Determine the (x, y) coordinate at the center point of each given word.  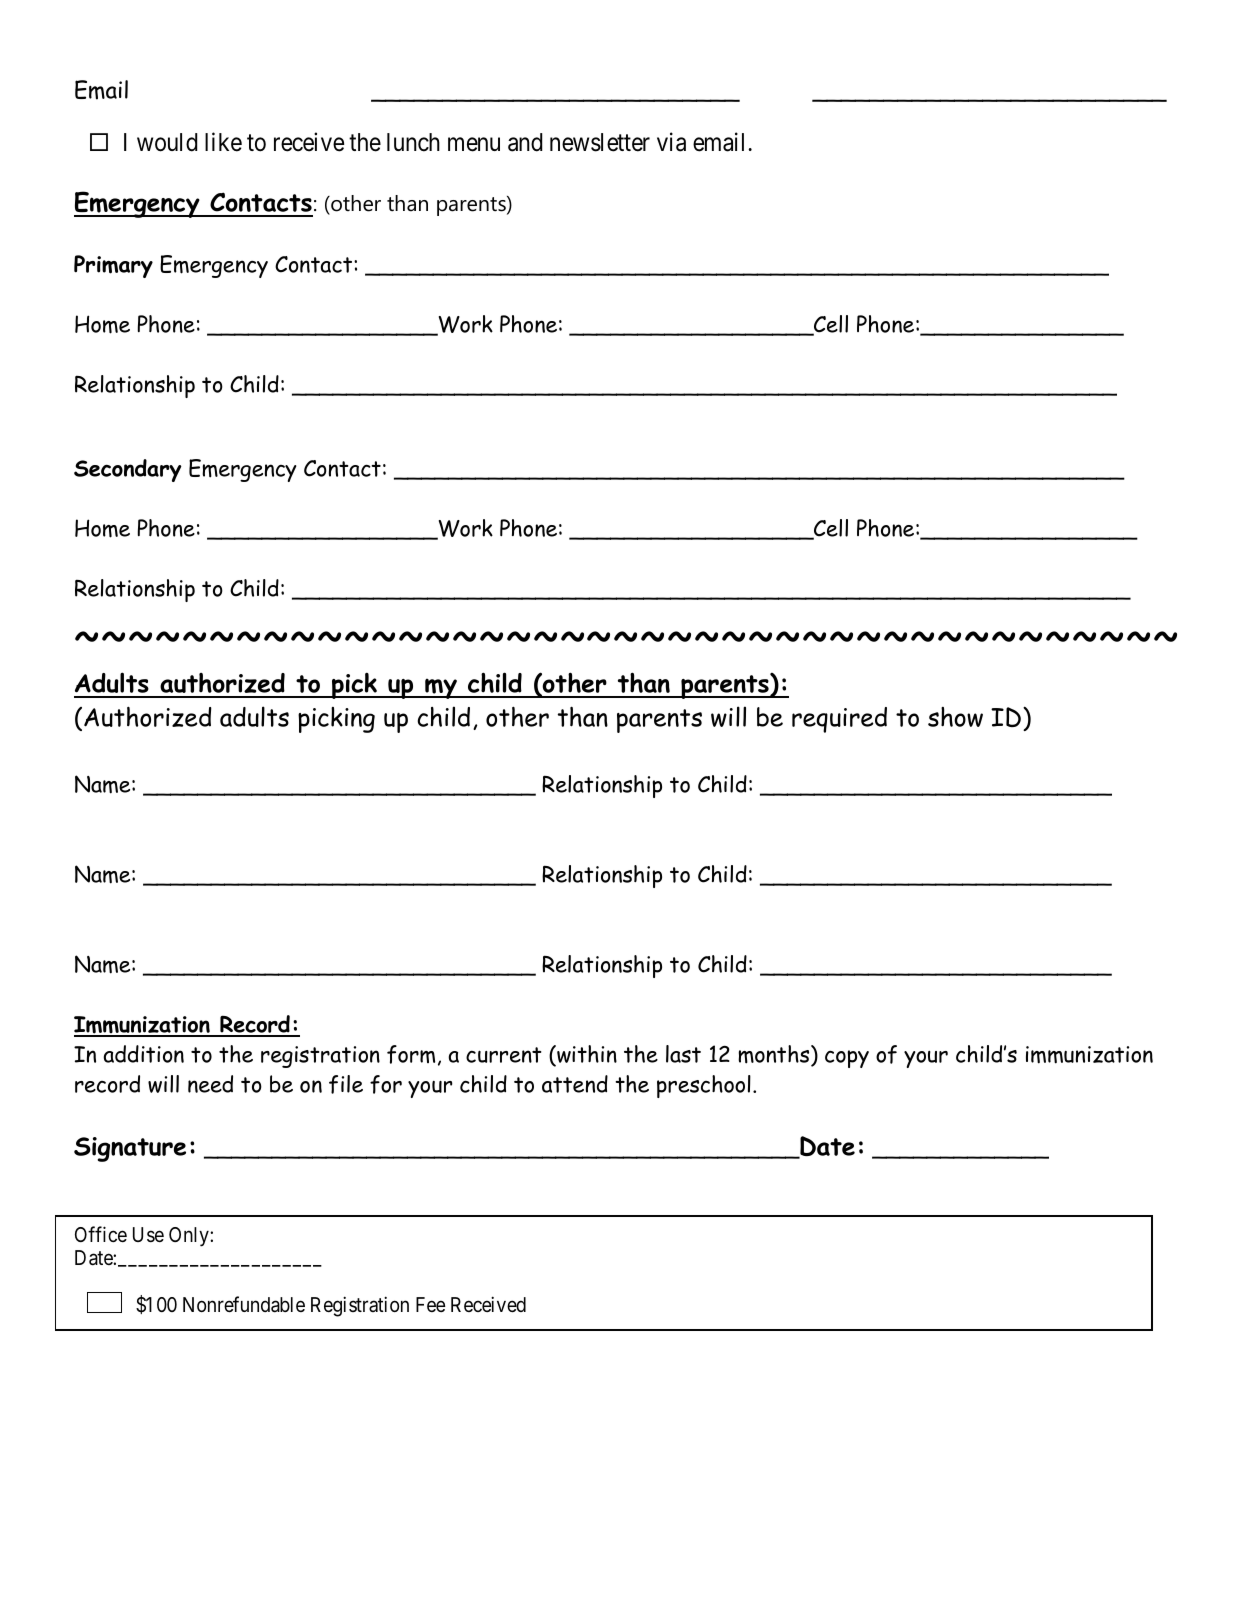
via (671, 142)
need (210, 1084)
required (839, 720)
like (223, 142)
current (504, 1055)
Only (190, 1237)
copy (847, 1059)
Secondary (128, 470)
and (525, 142)
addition (143, 1054)
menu (474, 144)
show (955, 717)
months (775, 1055)
